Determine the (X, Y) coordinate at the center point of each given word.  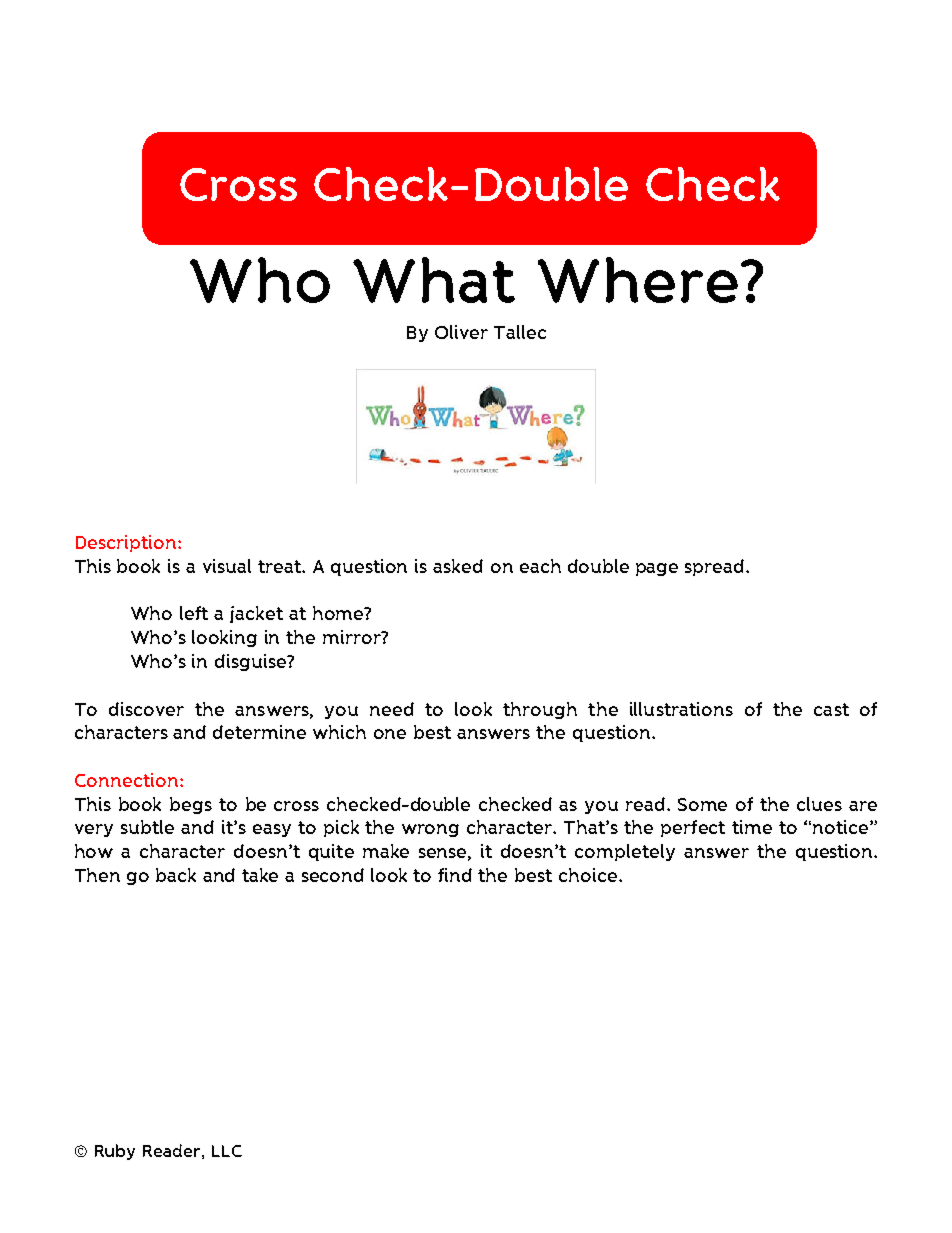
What (434, 280)
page (657, 569)
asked (458, 566)
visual (227, 566)
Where (638, 280)
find (455, 875)
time (752, 827)
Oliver (461, 332)
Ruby (115, 1152)
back (176, 875)
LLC (227, 1151)
